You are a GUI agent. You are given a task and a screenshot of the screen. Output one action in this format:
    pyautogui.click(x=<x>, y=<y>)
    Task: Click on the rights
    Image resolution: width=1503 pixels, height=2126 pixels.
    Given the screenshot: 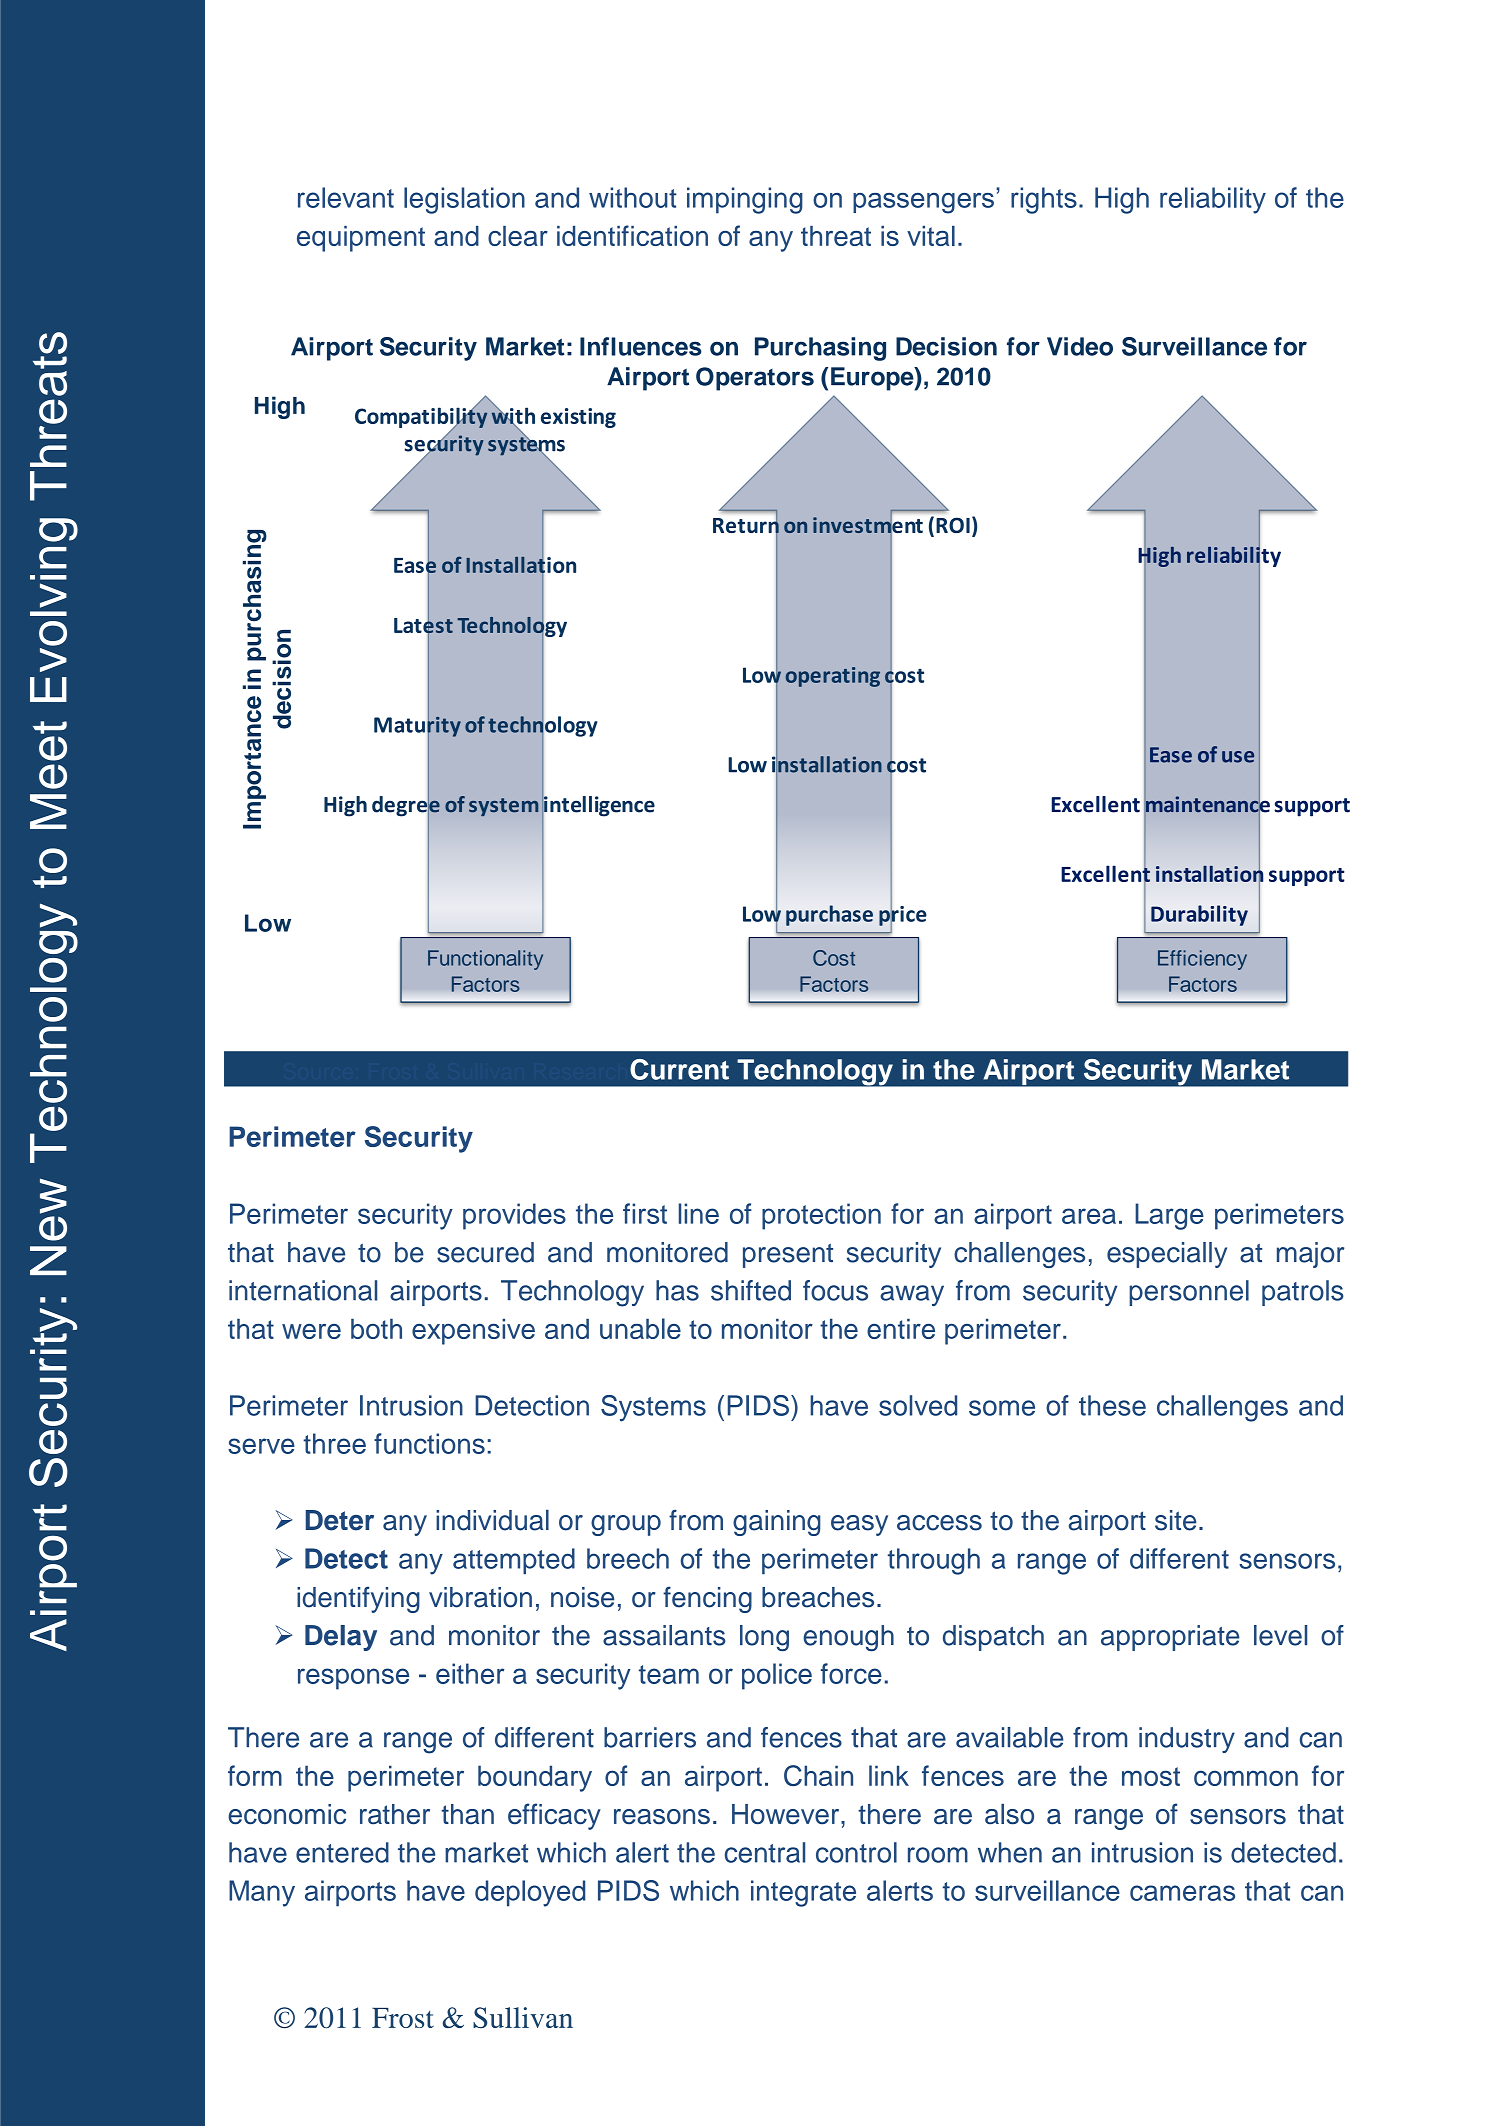 What is the action you would take?
    pyautogui.click(x=1044, y=200)
